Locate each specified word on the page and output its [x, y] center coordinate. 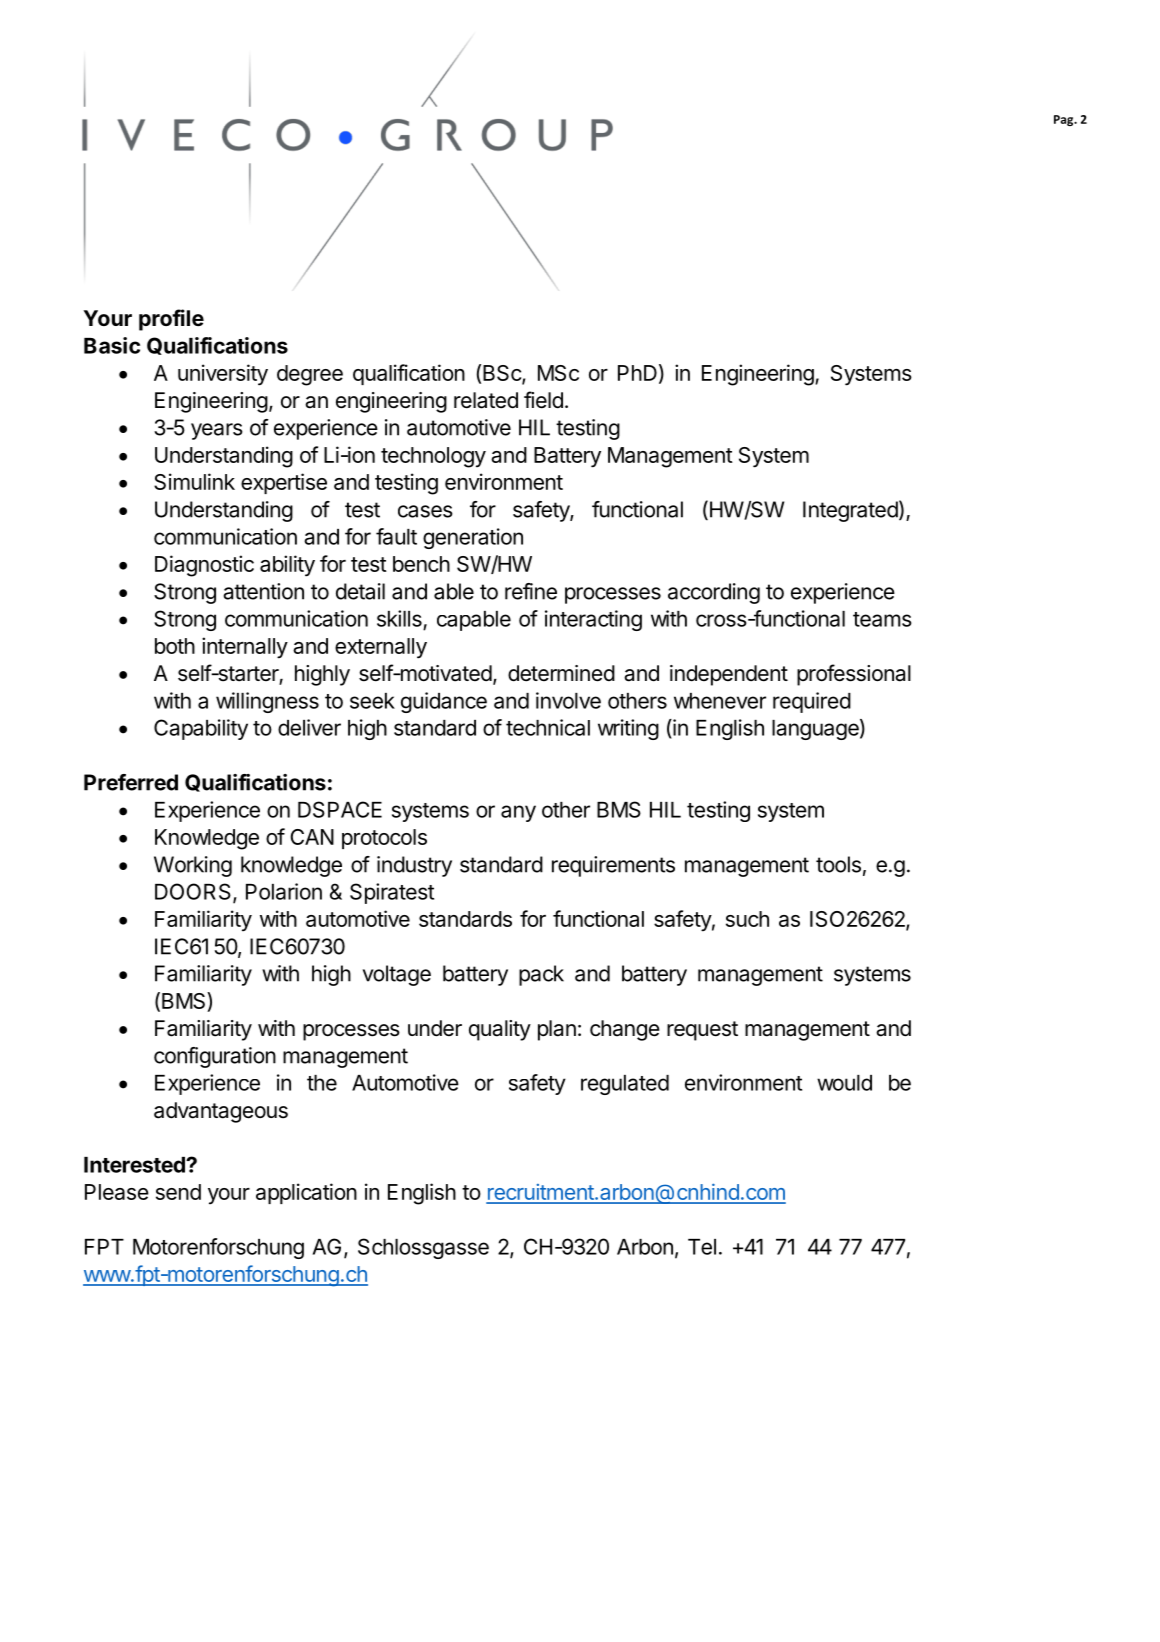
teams [882, 619]
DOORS [194, 892]
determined [561, 673]
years [217, 431]
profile [171, 320]
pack [541, 975]
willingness [267, 702]
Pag [1065, 120]
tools [838, 864]
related [486, 400]
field [543, 400]
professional [854, 675]
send [178, 1192]
